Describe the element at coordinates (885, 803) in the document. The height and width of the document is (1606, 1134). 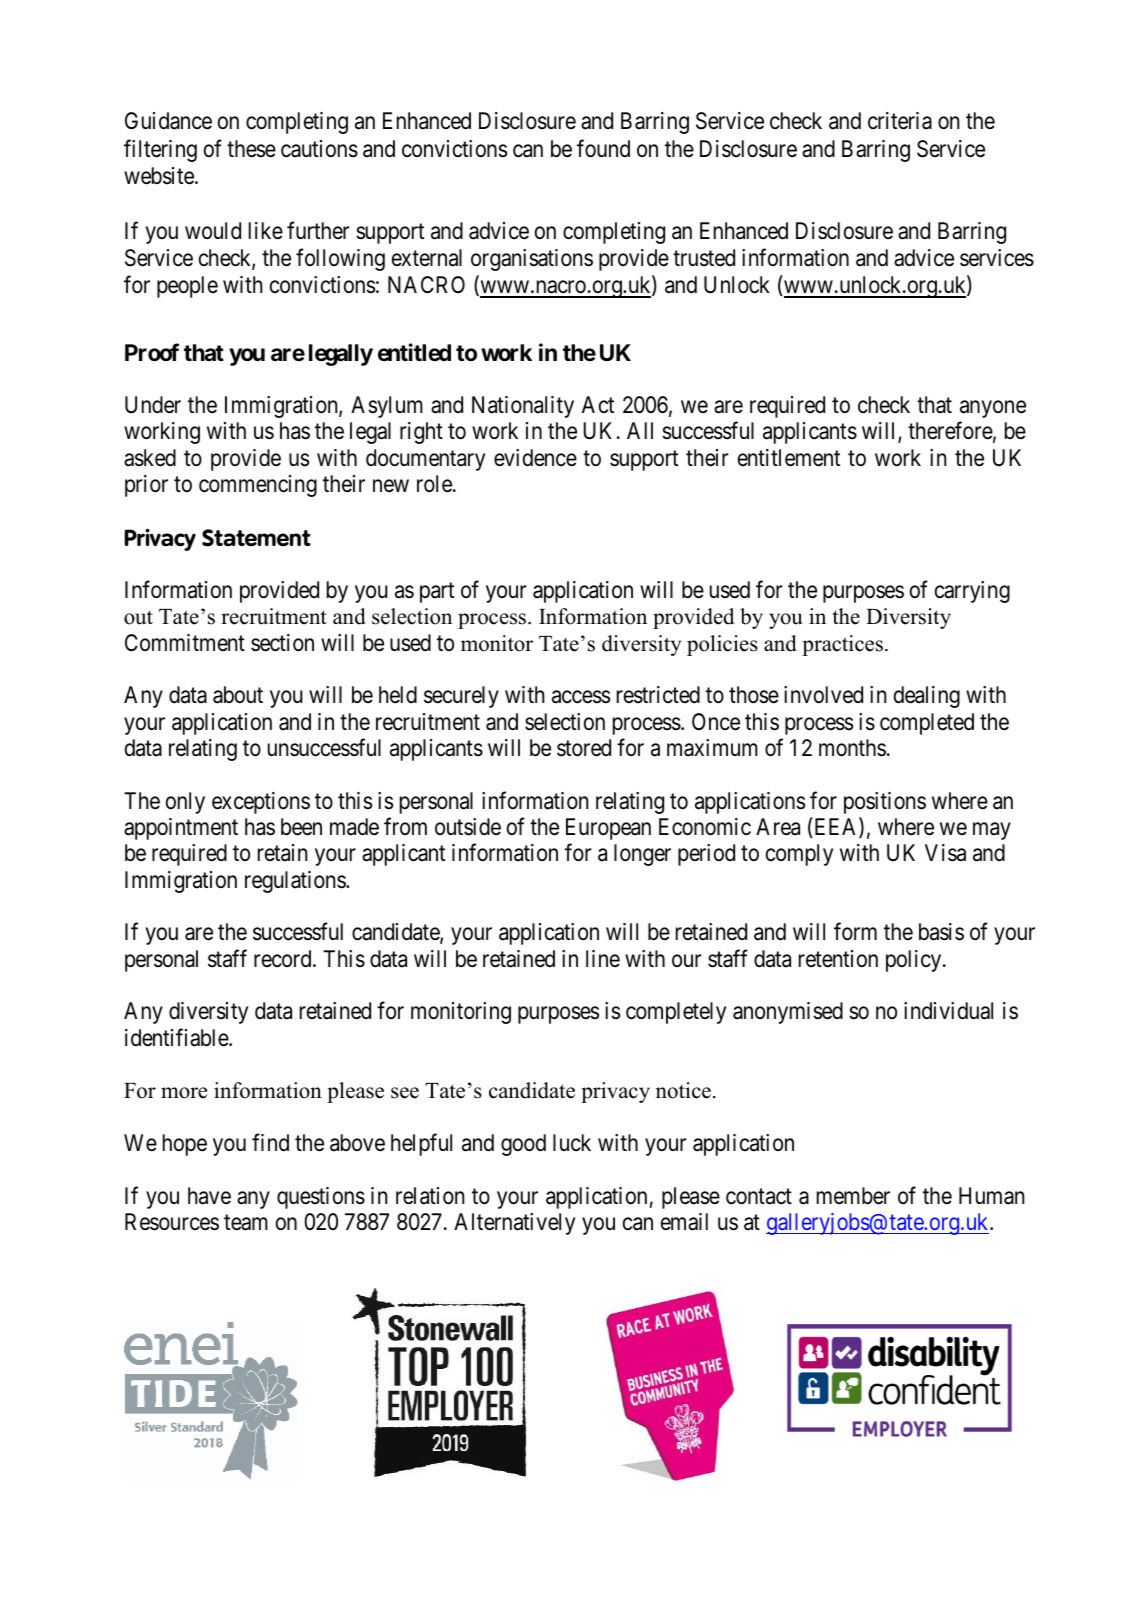
I see `positions` at that location.
